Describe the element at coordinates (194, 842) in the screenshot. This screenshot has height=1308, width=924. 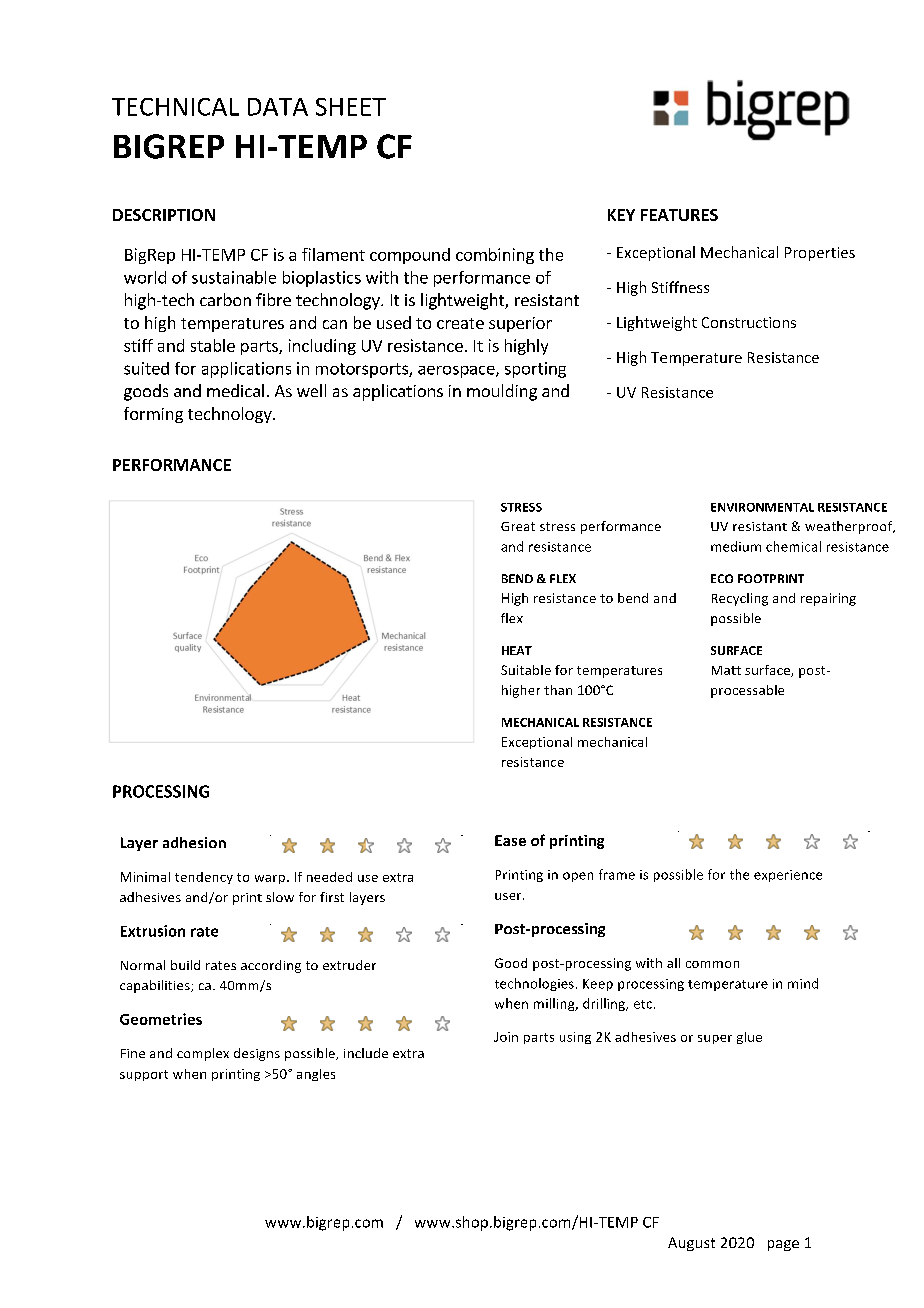
I see `adhesion` at that location.
